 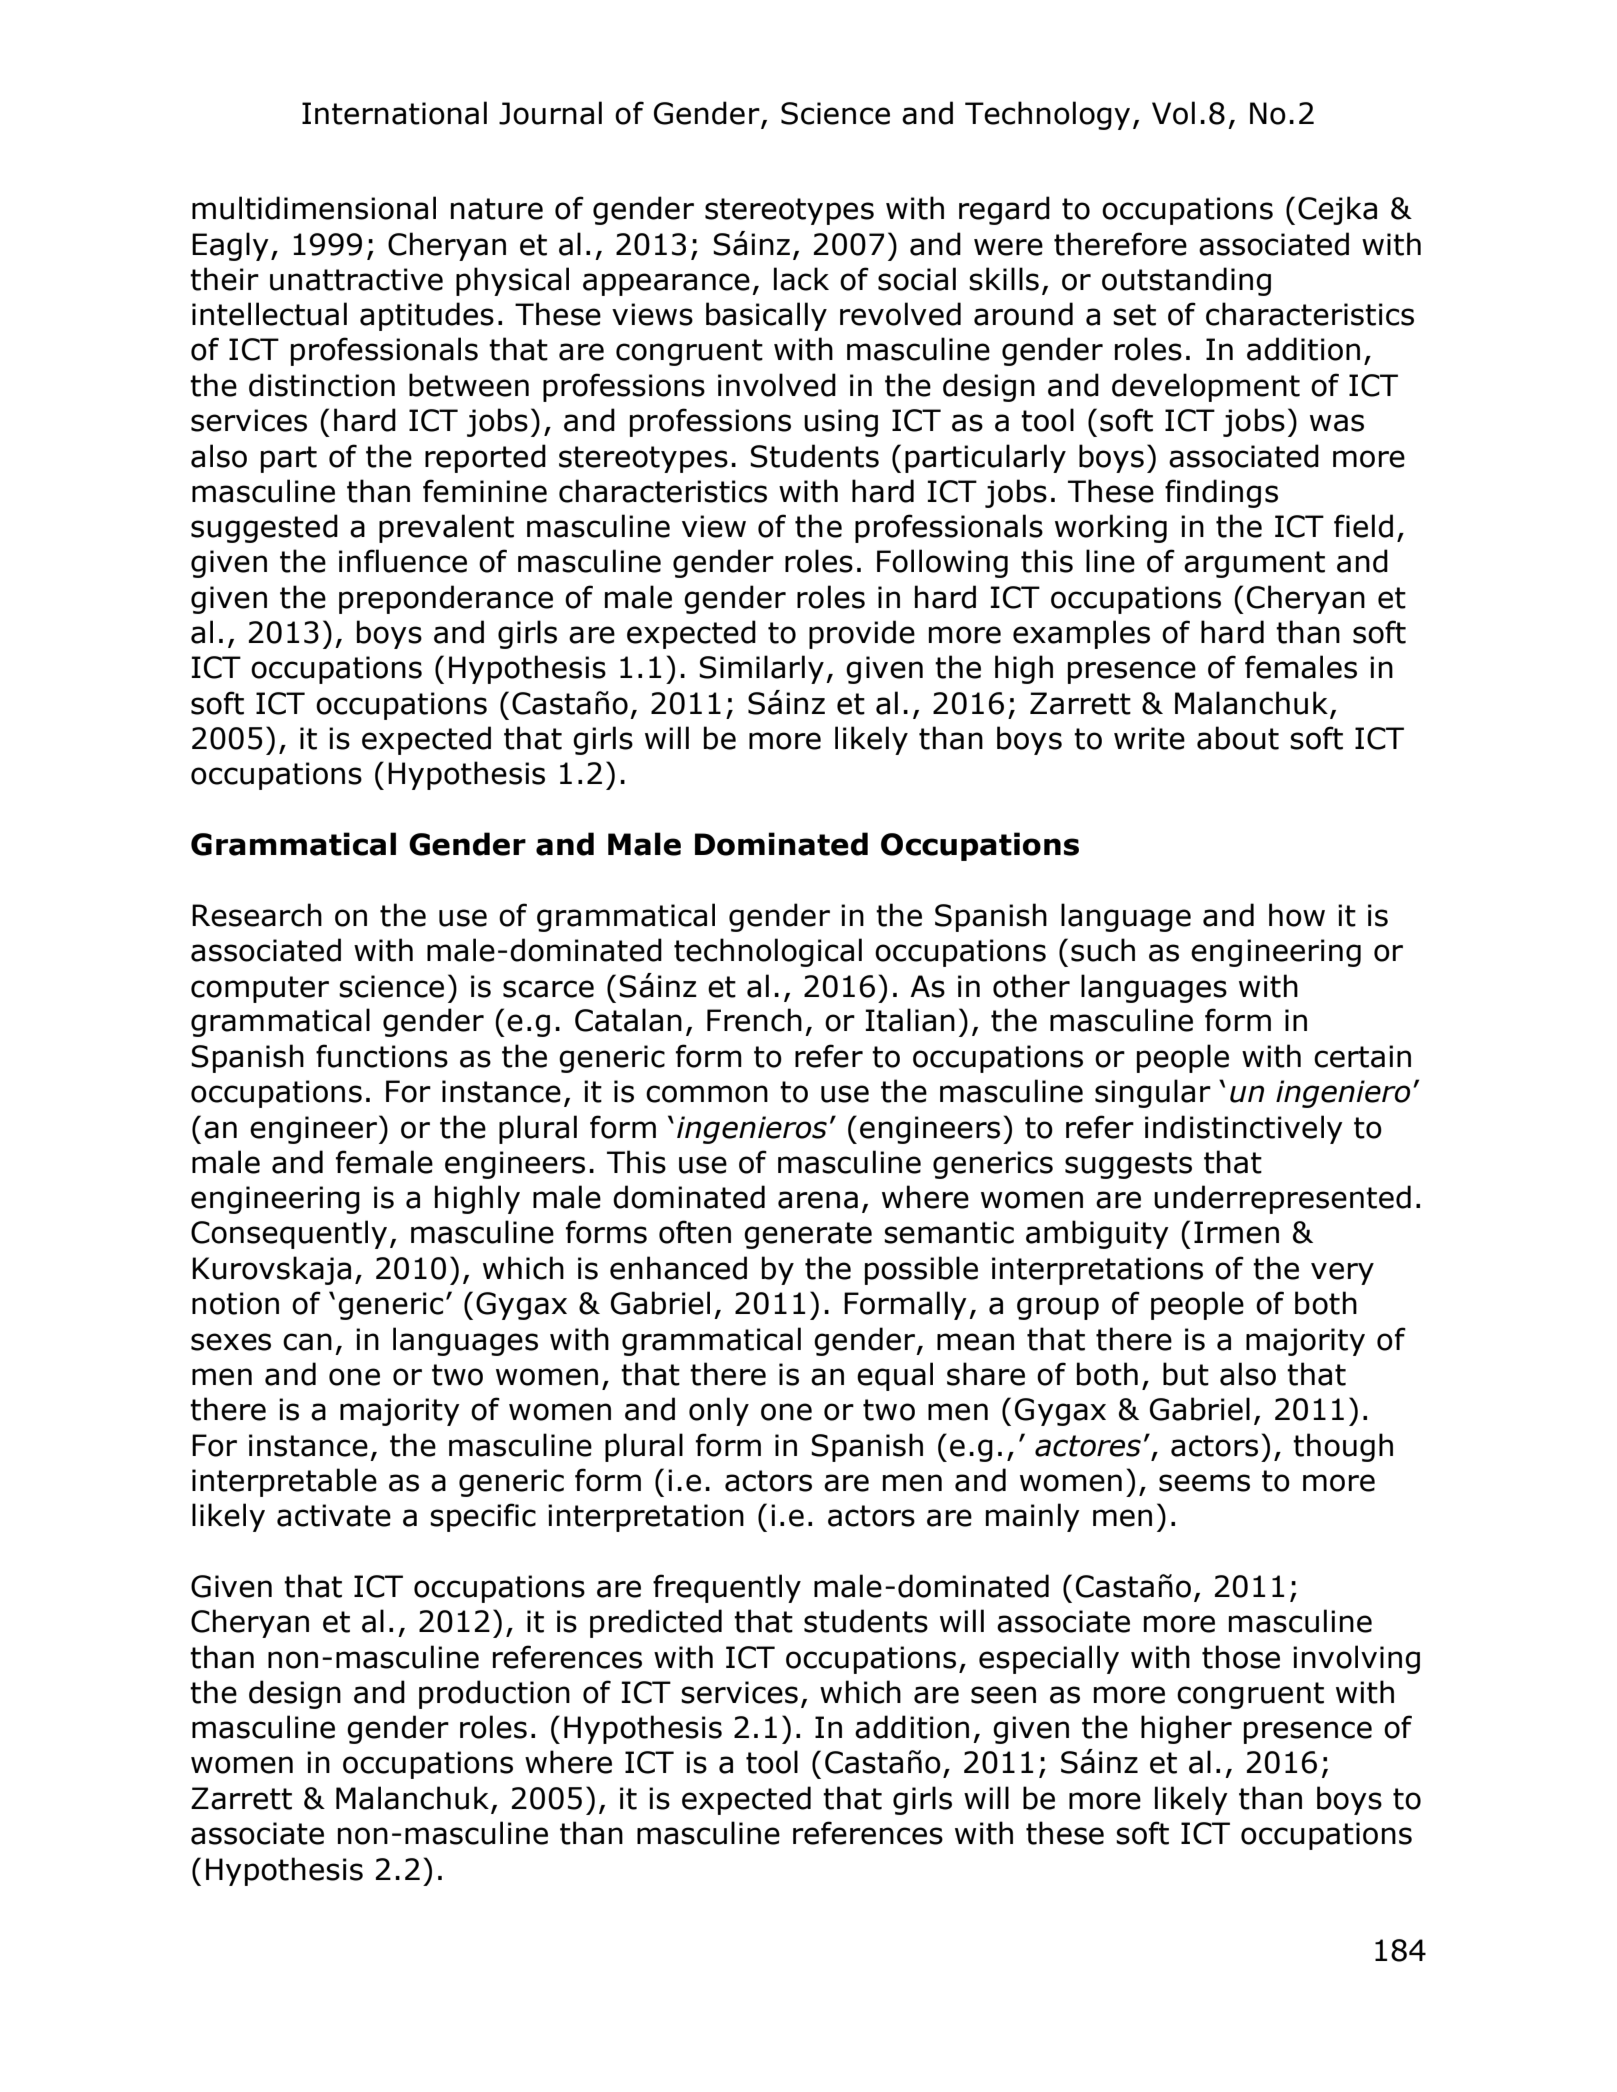 I want to click on International, so click(x=394, y=113).
